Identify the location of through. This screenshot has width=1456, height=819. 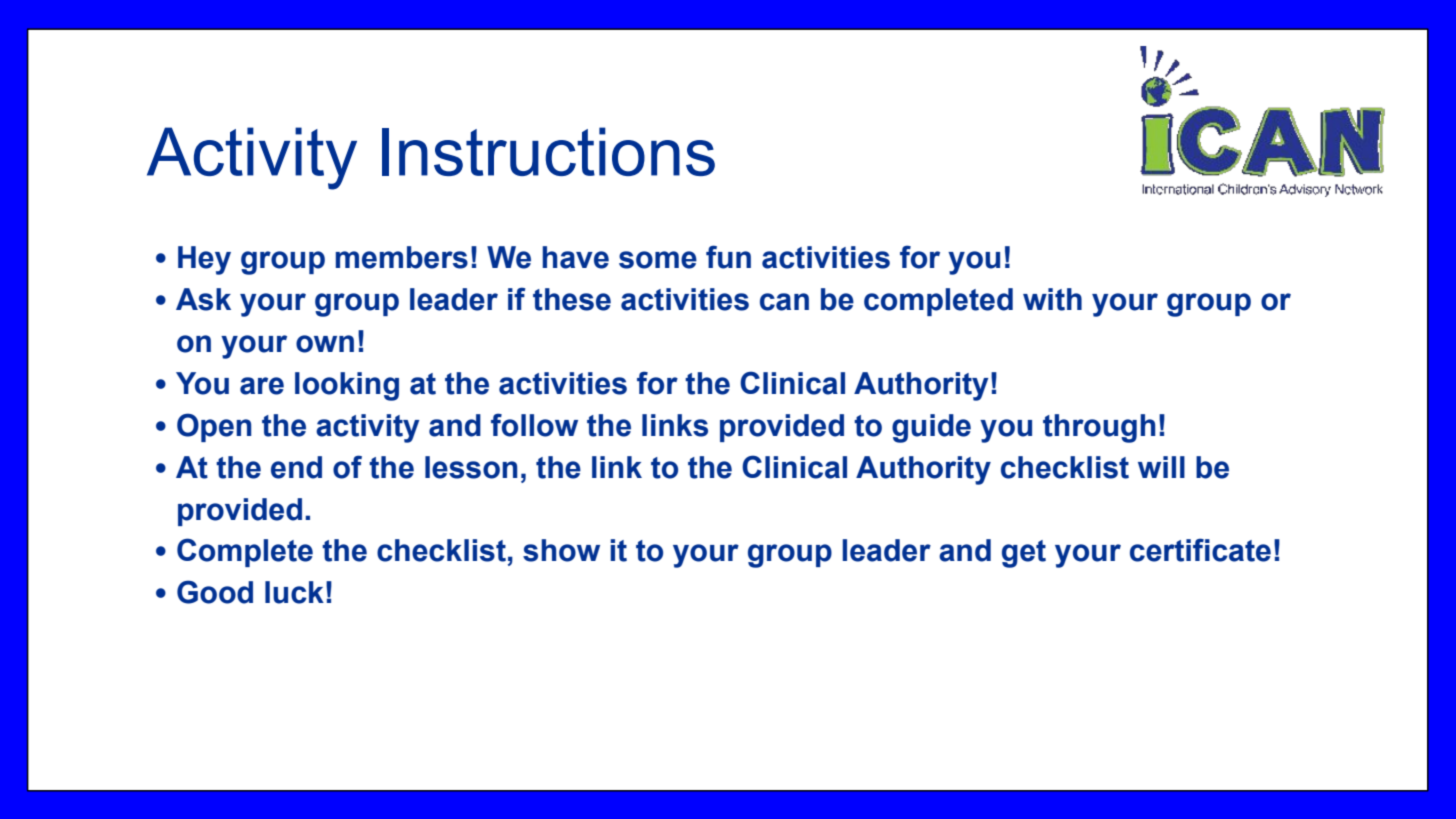
(1099, 428).
